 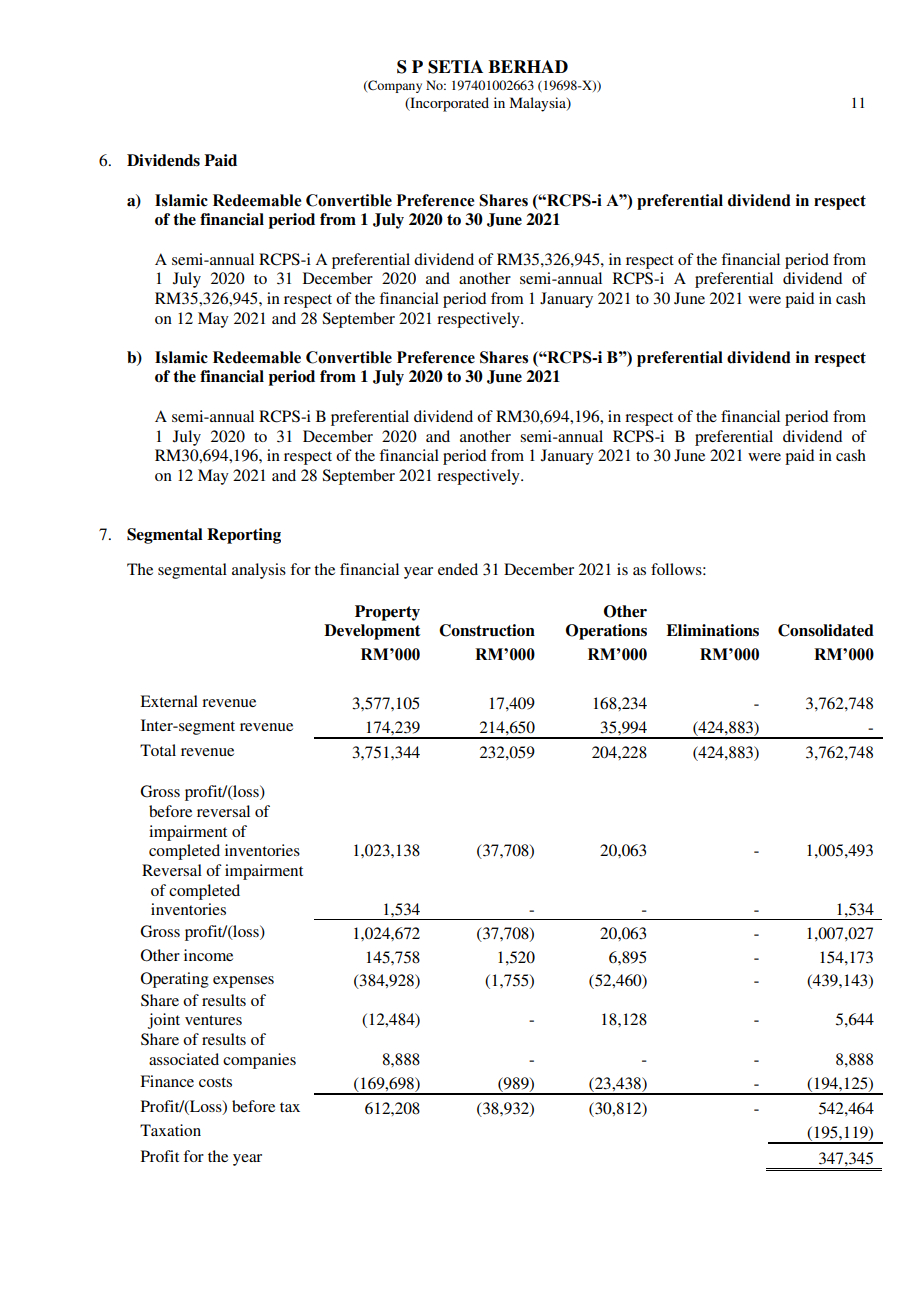 What do you see at coordinates (215, 1082) in the page?
I see `costs` at bounding box center [215, 1082].
